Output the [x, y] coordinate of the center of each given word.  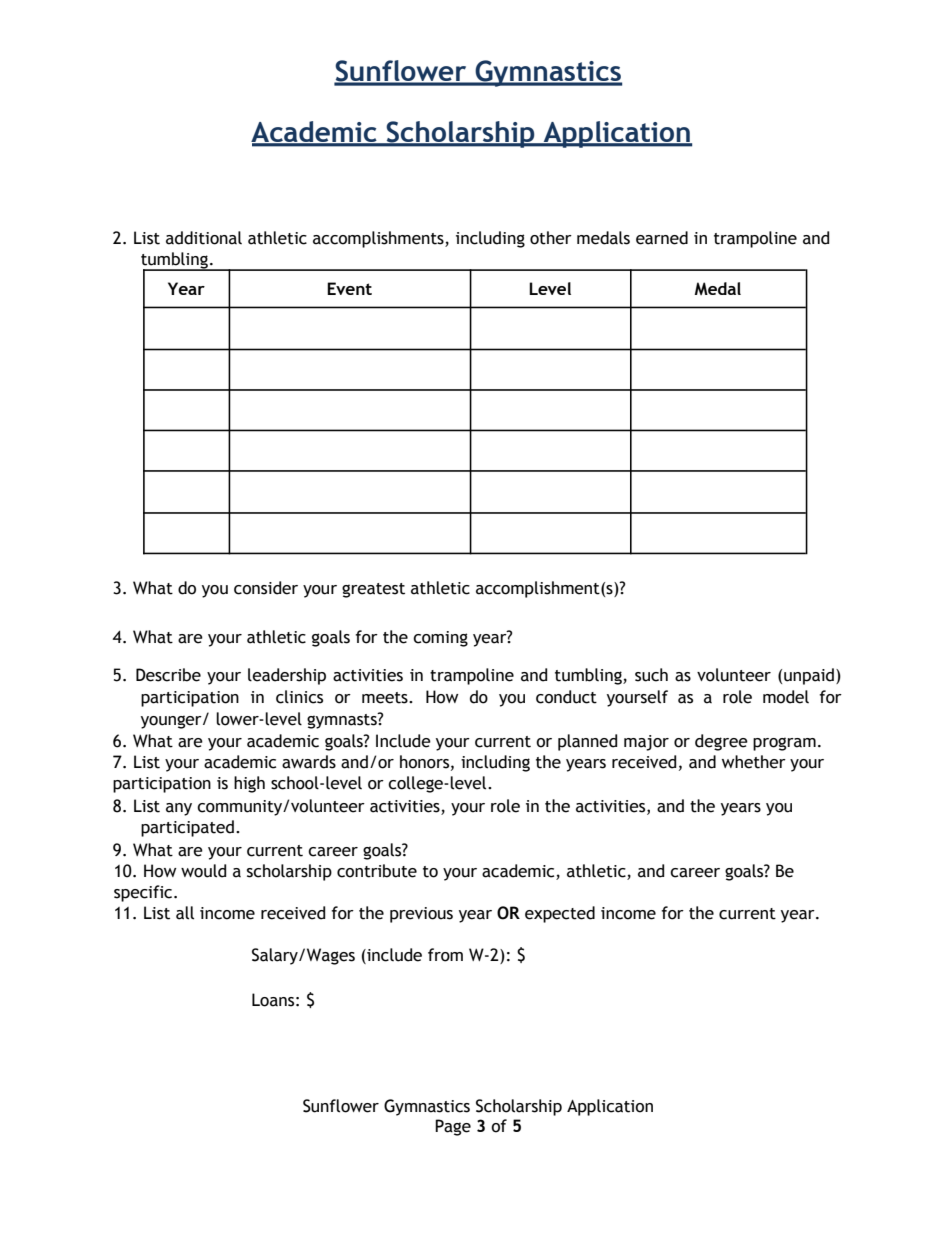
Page [453, 1127]
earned [662, 238]
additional [204, 238]
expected [560, 914]
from [445, 955]
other [551, 238]
